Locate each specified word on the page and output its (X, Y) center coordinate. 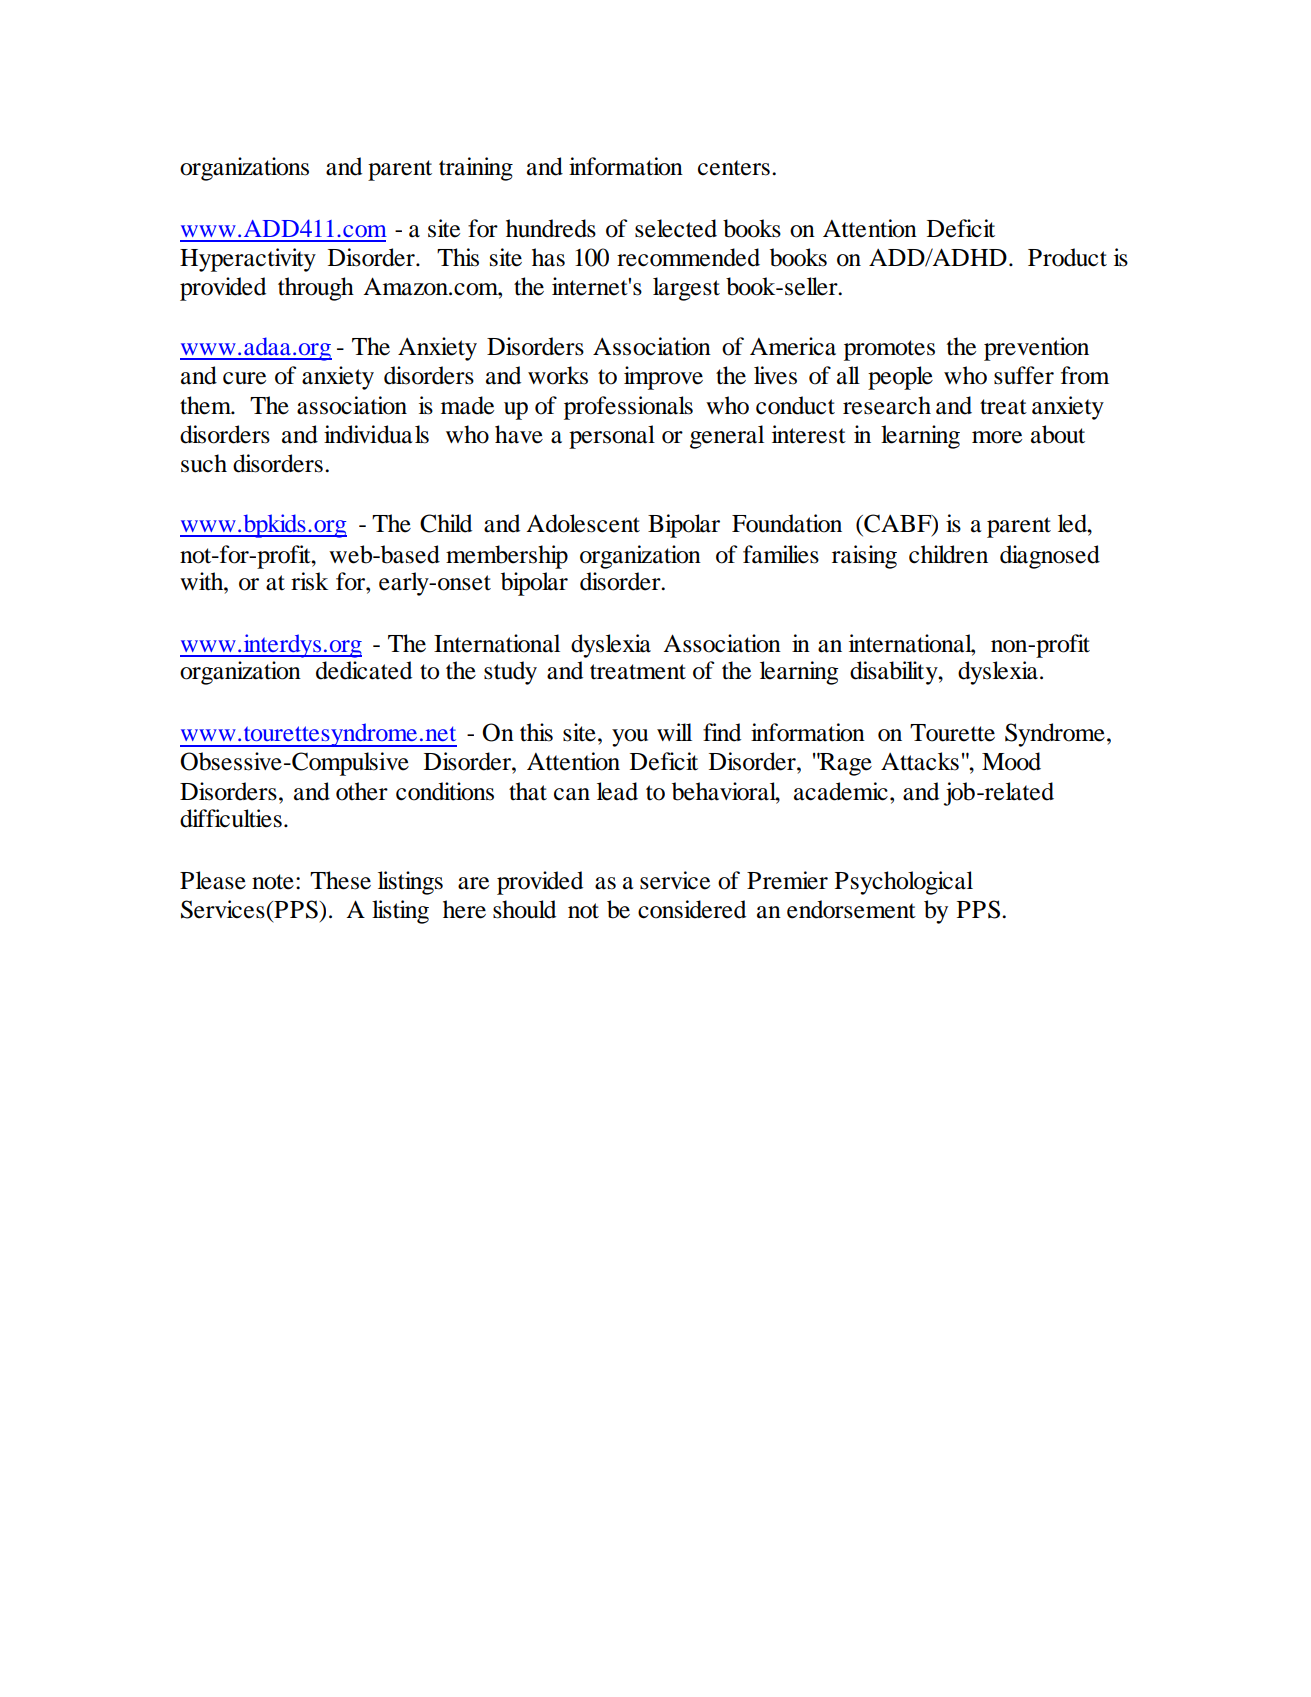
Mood (1011, 761)
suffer (1024, 375)
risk (309, 581)
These (340, 880)
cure (244, 378)
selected (676, 228)
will (674, 732)
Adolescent (583, 523)
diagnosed (1050, 557)
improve (663, 378)
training (476, 169)
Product (1067, 257)
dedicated (364, 670)
